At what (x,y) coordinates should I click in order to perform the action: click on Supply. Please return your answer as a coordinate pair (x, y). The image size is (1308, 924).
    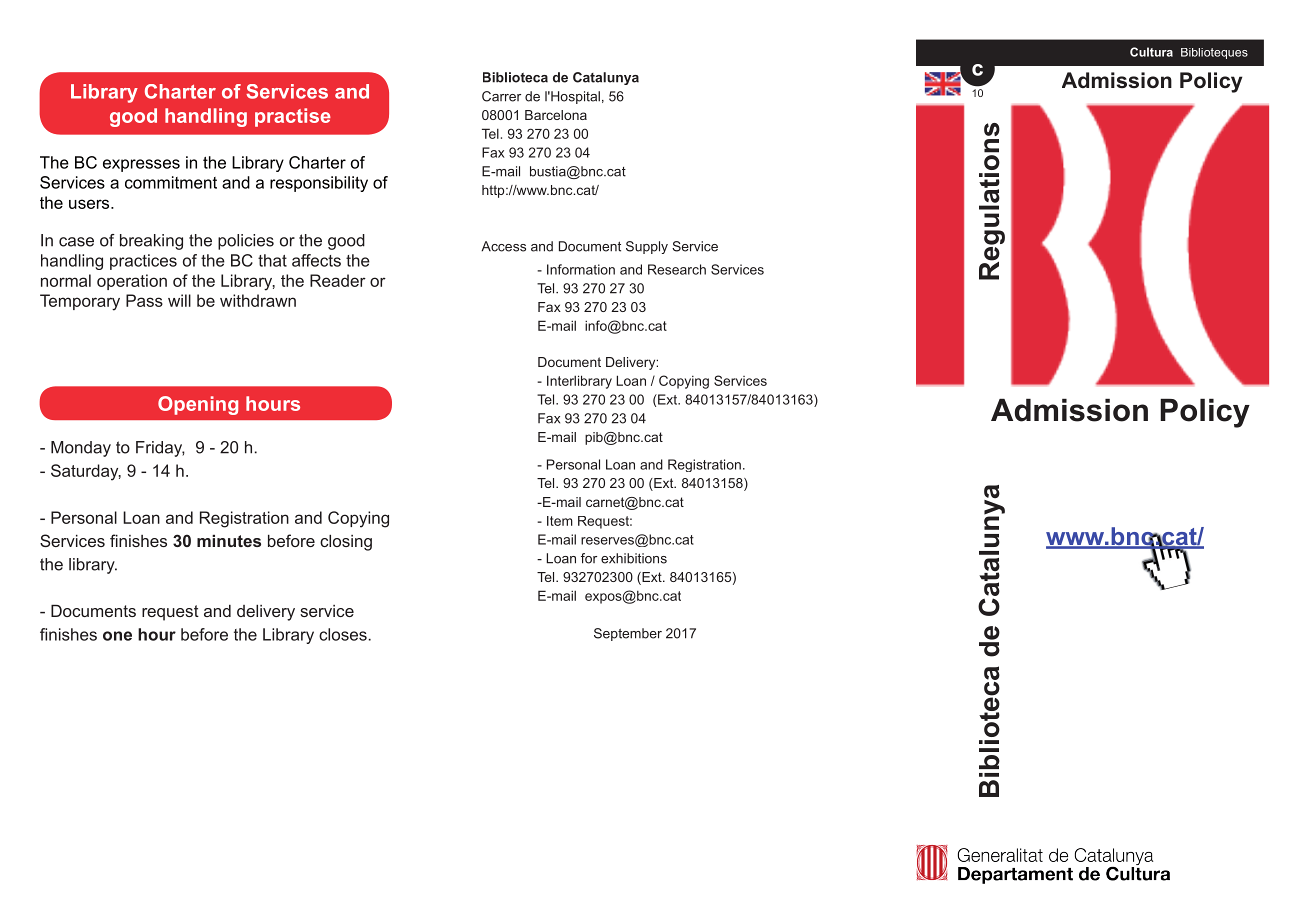
    Looking at the image, I should click on (647, 247).
